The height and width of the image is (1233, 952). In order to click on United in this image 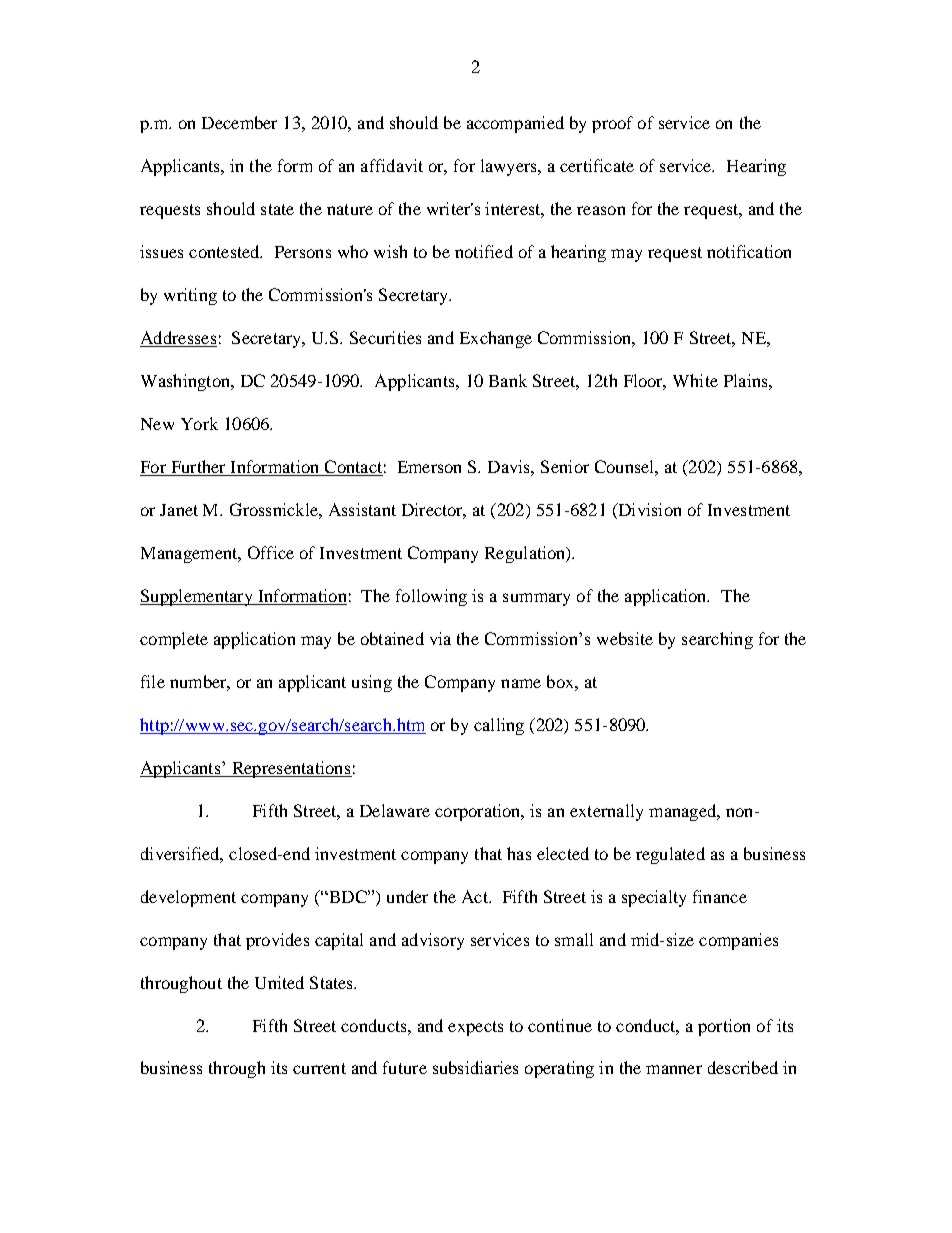, I will do `click(279, 982)`.
